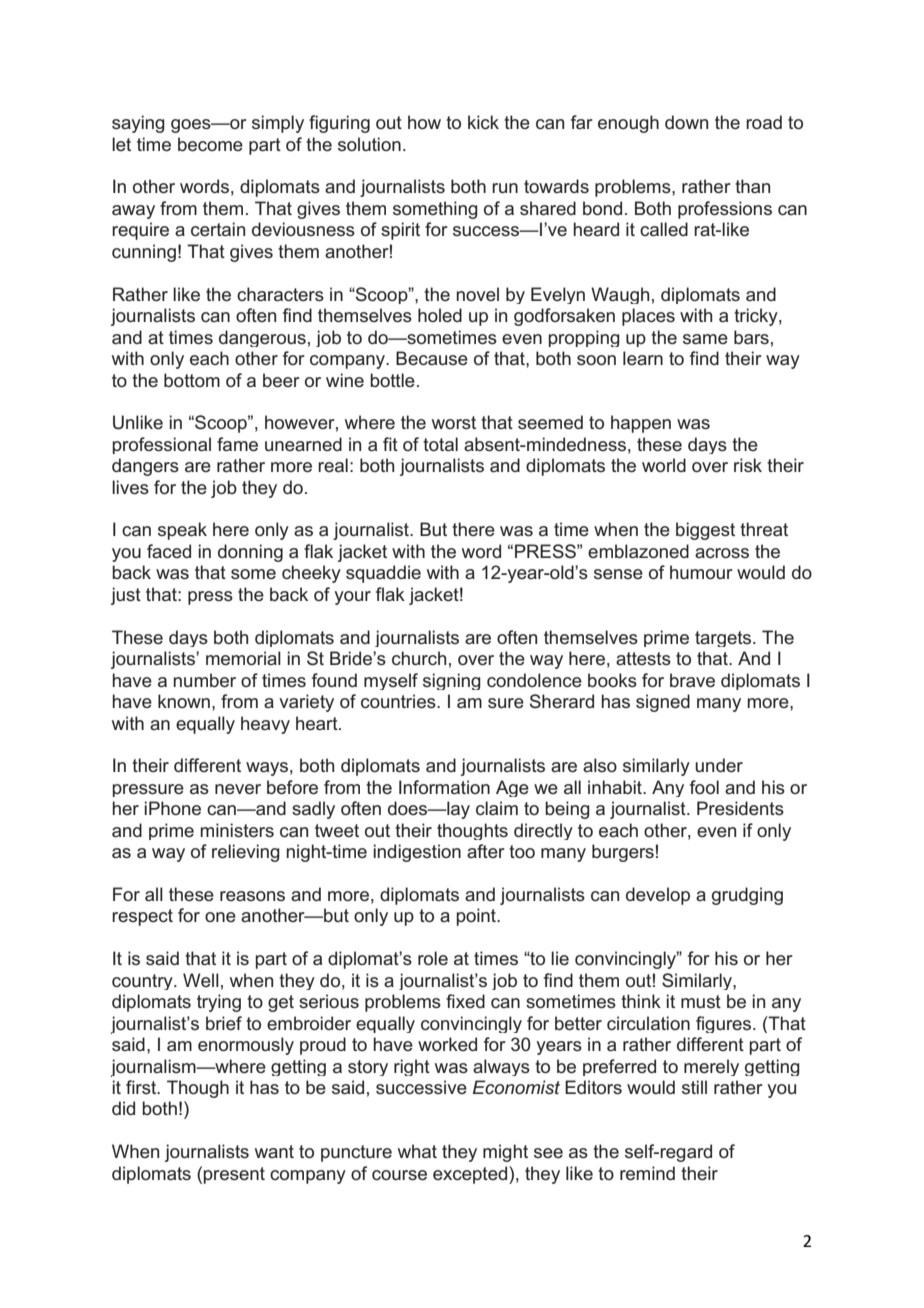 This screenshot has width=924, height=1308. I want to click on develop, so click(658, 896).
